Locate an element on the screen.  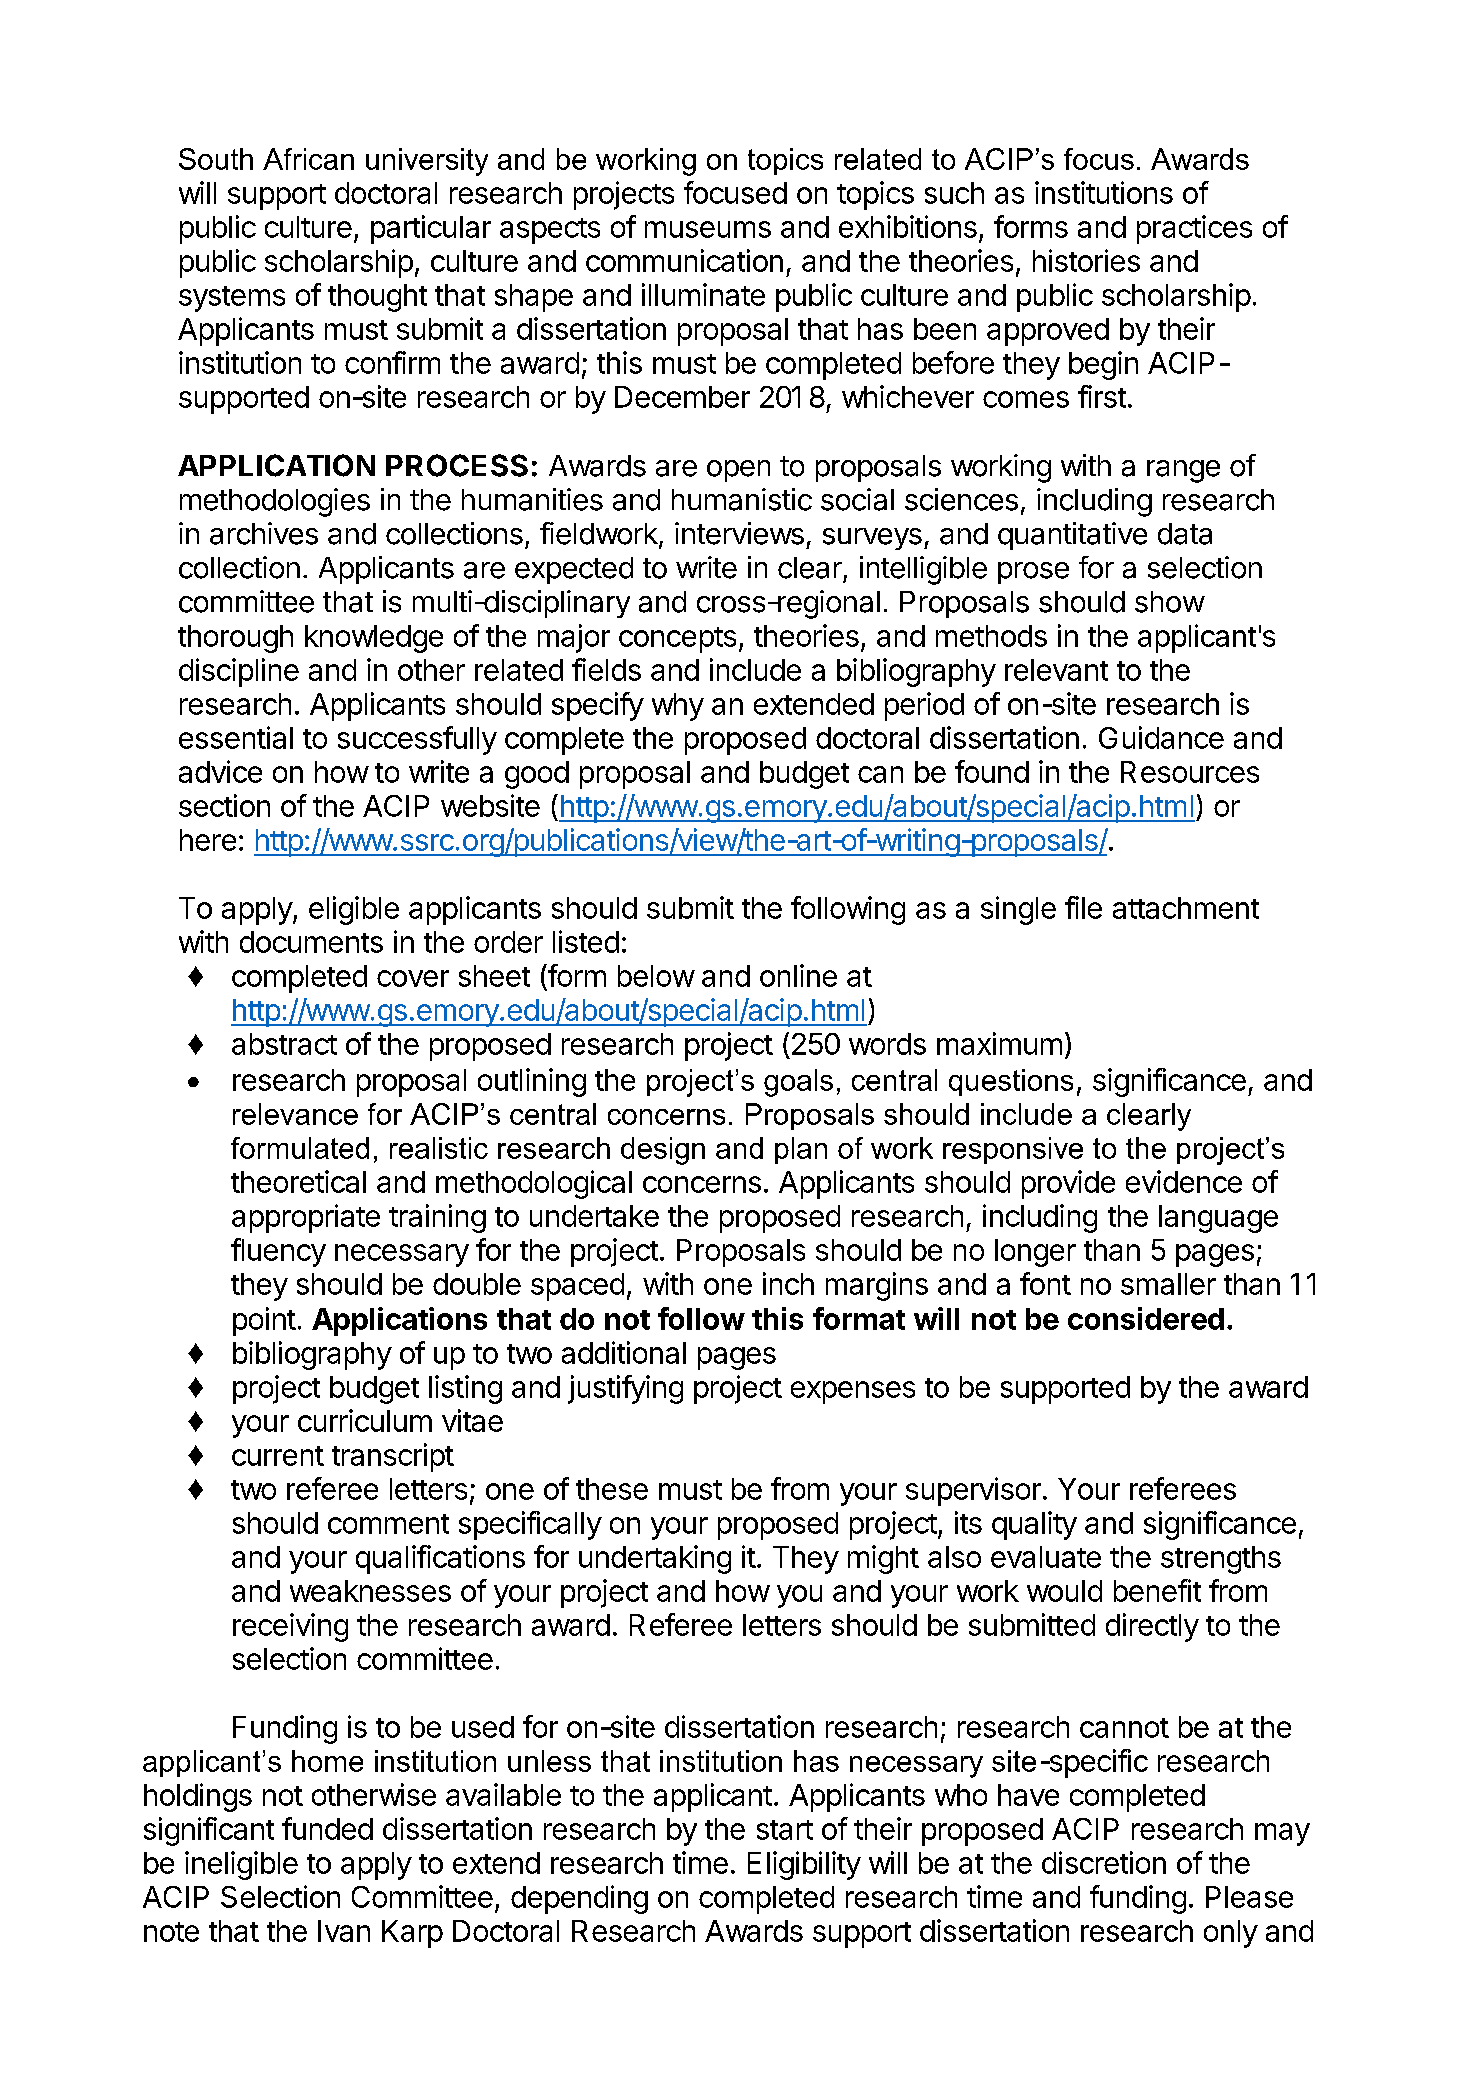
benefit is located at coordinates (1157, 1590).
